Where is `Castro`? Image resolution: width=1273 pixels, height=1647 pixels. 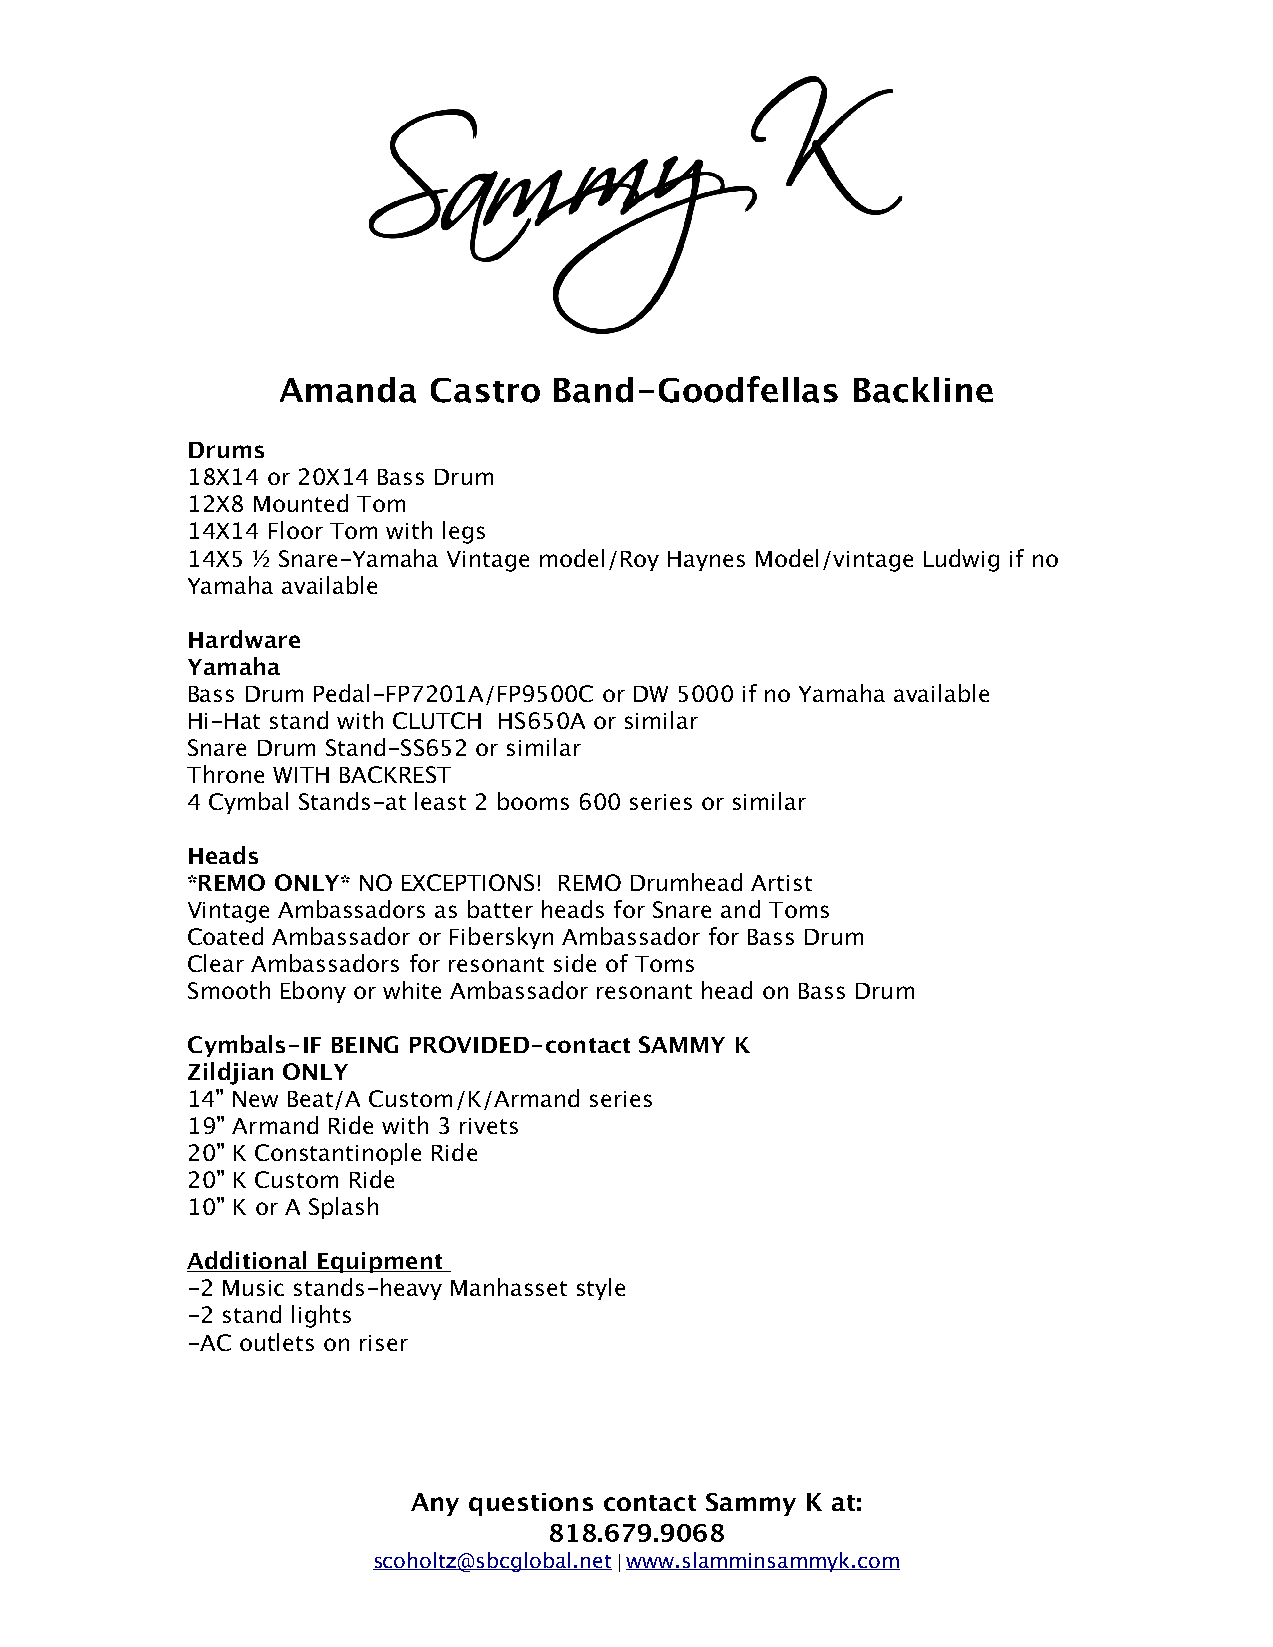
Castro is located at coordinates (485, 390).
